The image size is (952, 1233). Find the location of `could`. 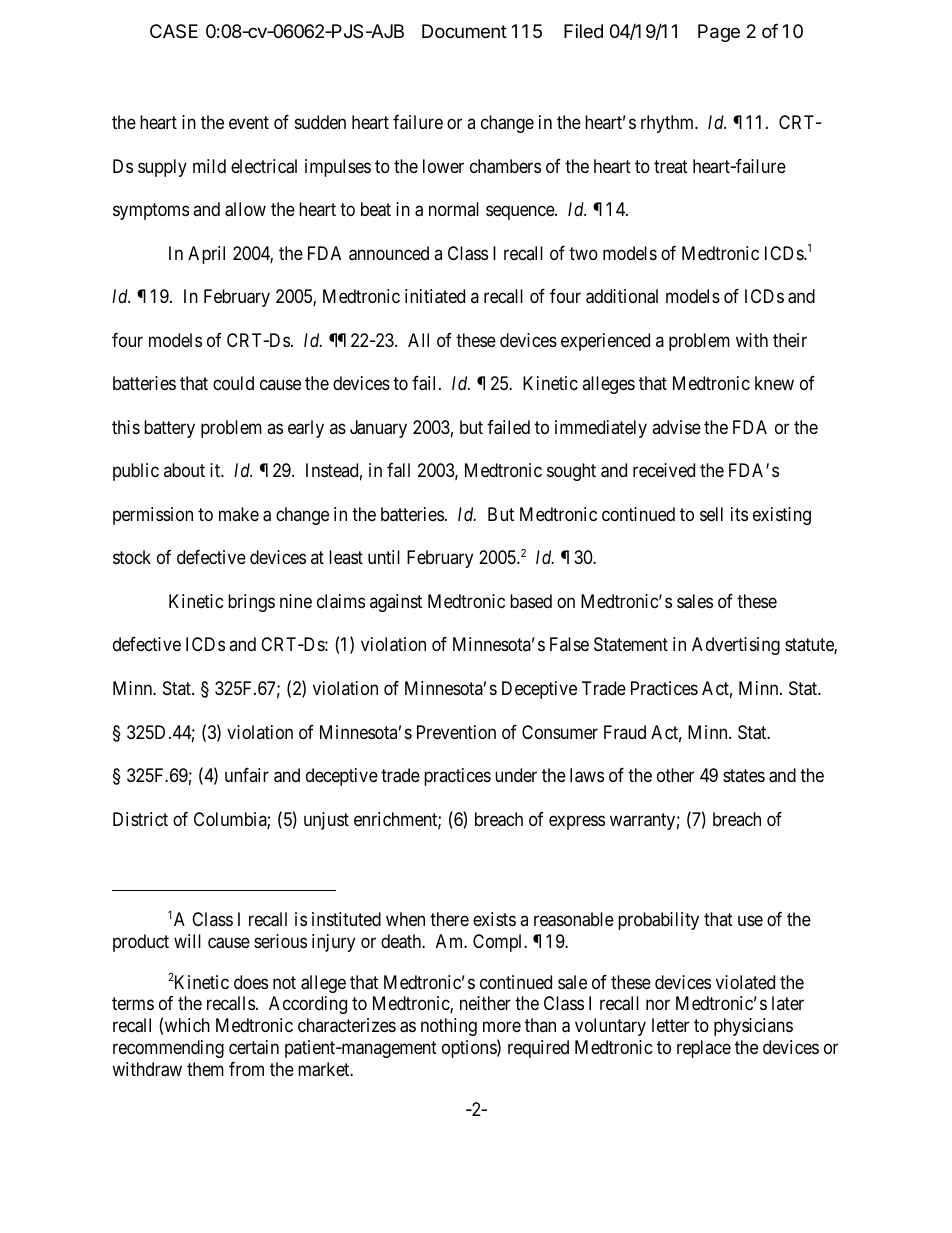

could is located at coordinates (233, 383).
